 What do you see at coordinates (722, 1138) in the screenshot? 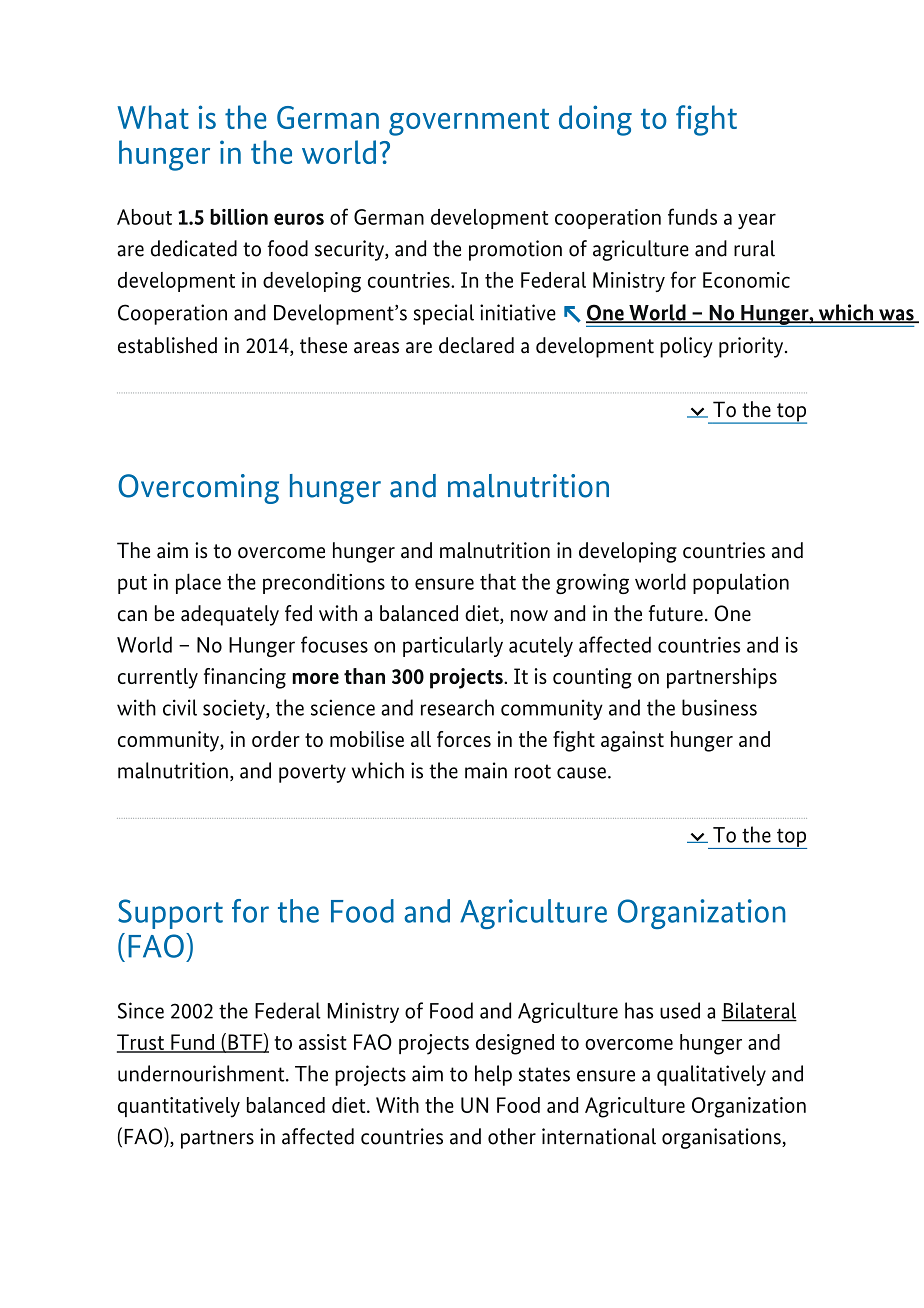
I see `organisations` at bounding box center [722, 1138].
